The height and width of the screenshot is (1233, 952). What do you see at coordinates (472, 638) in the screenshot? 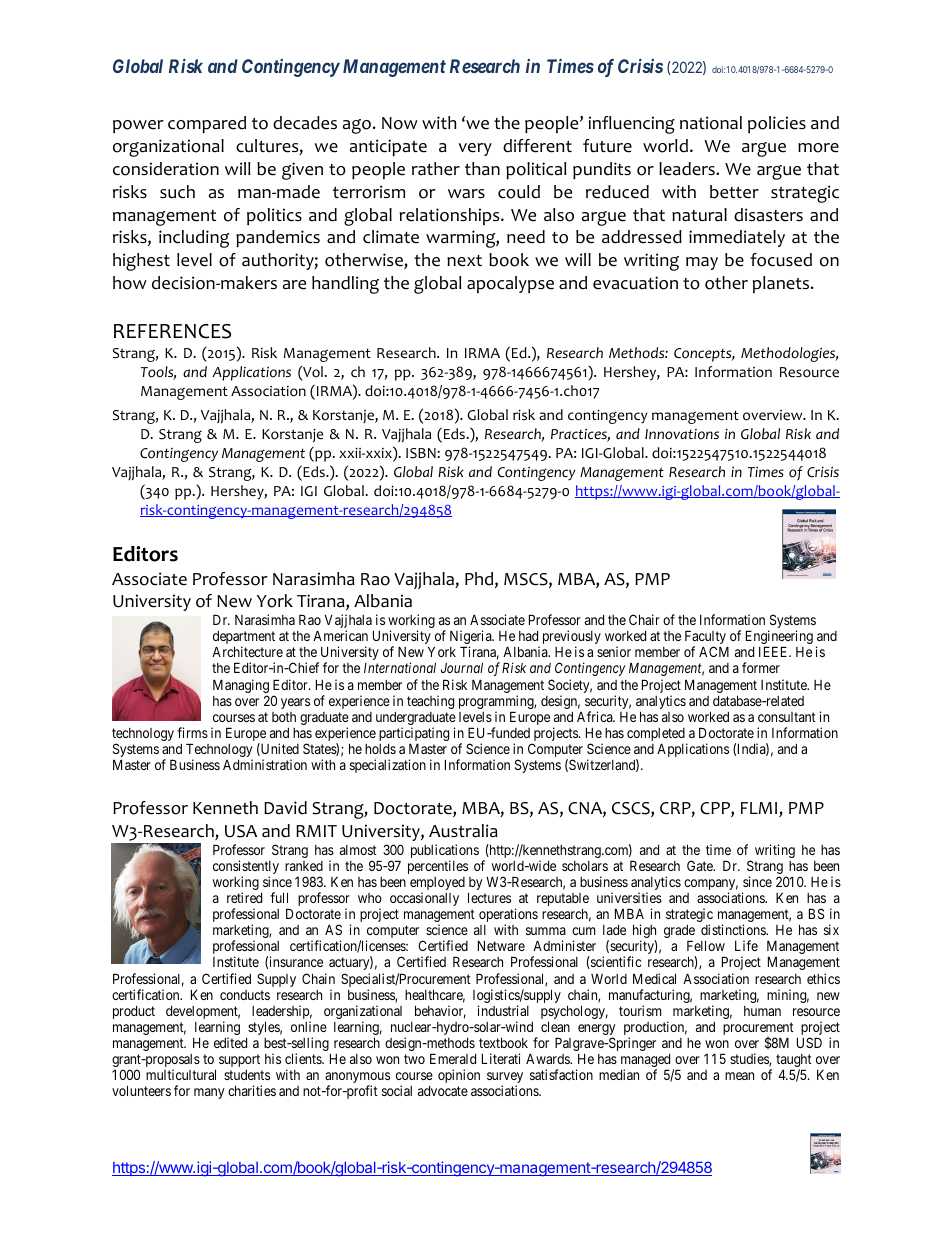
I see `Nigeria` at bounding box center [472, 638].
